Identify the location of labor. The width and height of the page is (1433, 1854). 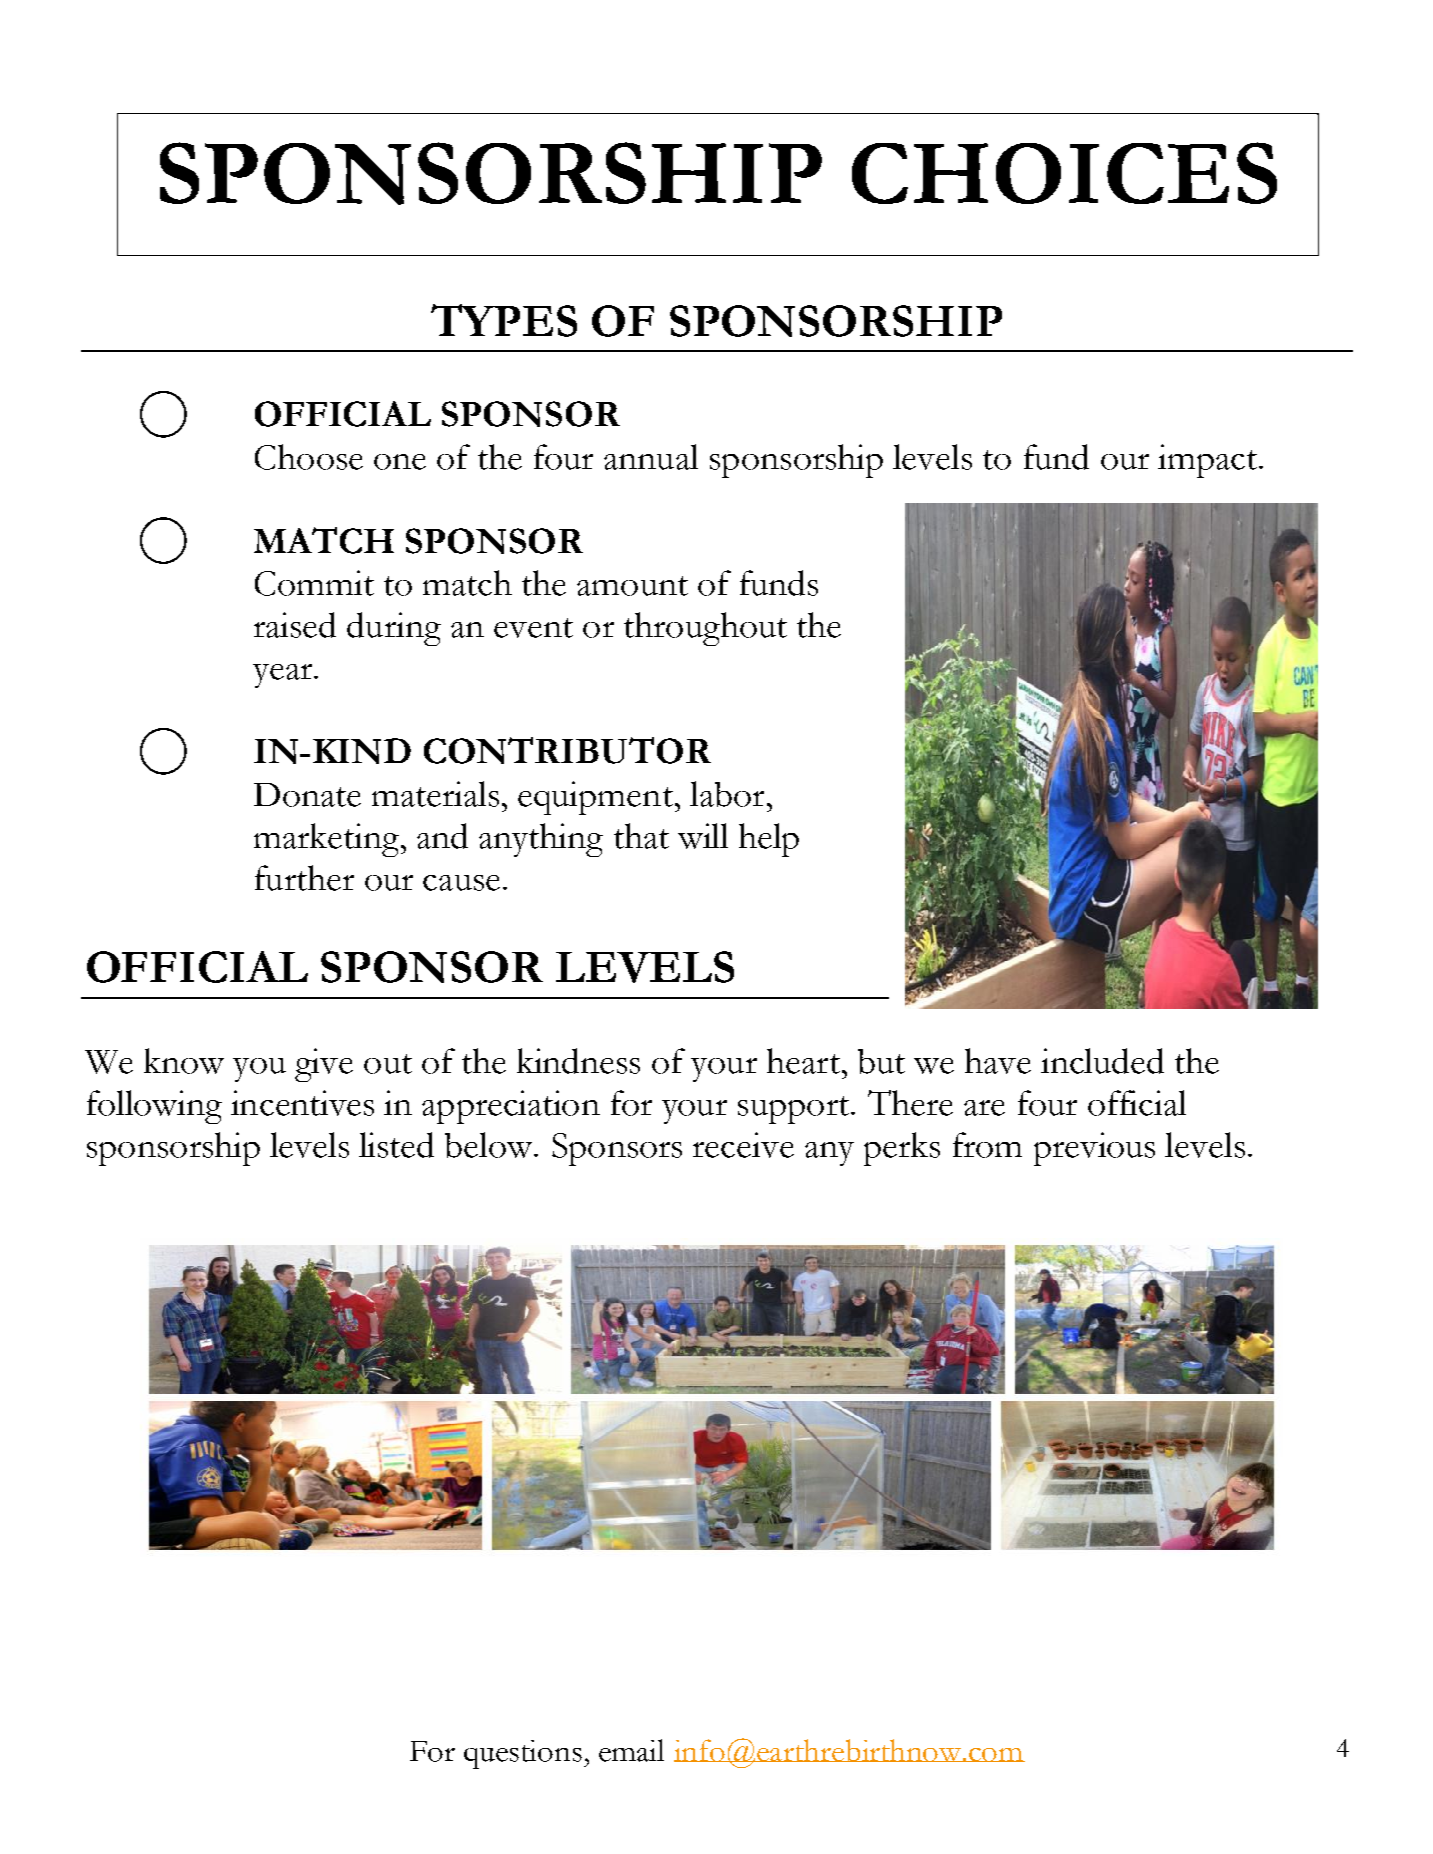
(727, 794).
